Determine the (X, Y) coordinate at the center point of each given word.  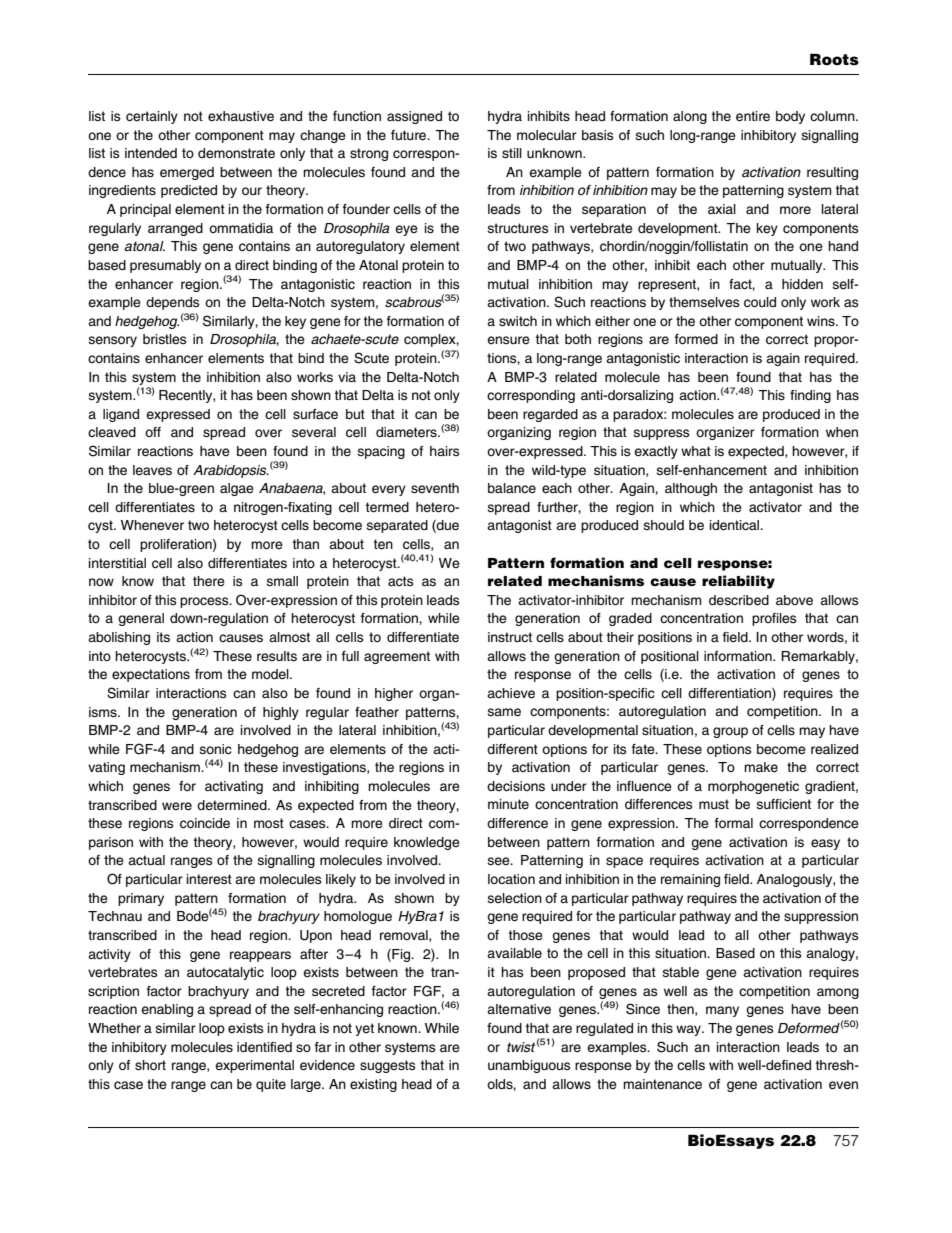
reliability (738, 582)
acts (401, 581)
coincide (205, 823)
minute (508, 804)
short (150, 1065)
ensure (508, 340)
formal (734, 823)
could (760, 302)
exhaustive (241, 116)
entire (753, 116)
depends (173, 303)
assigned (414, 117)
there (209, 581)
